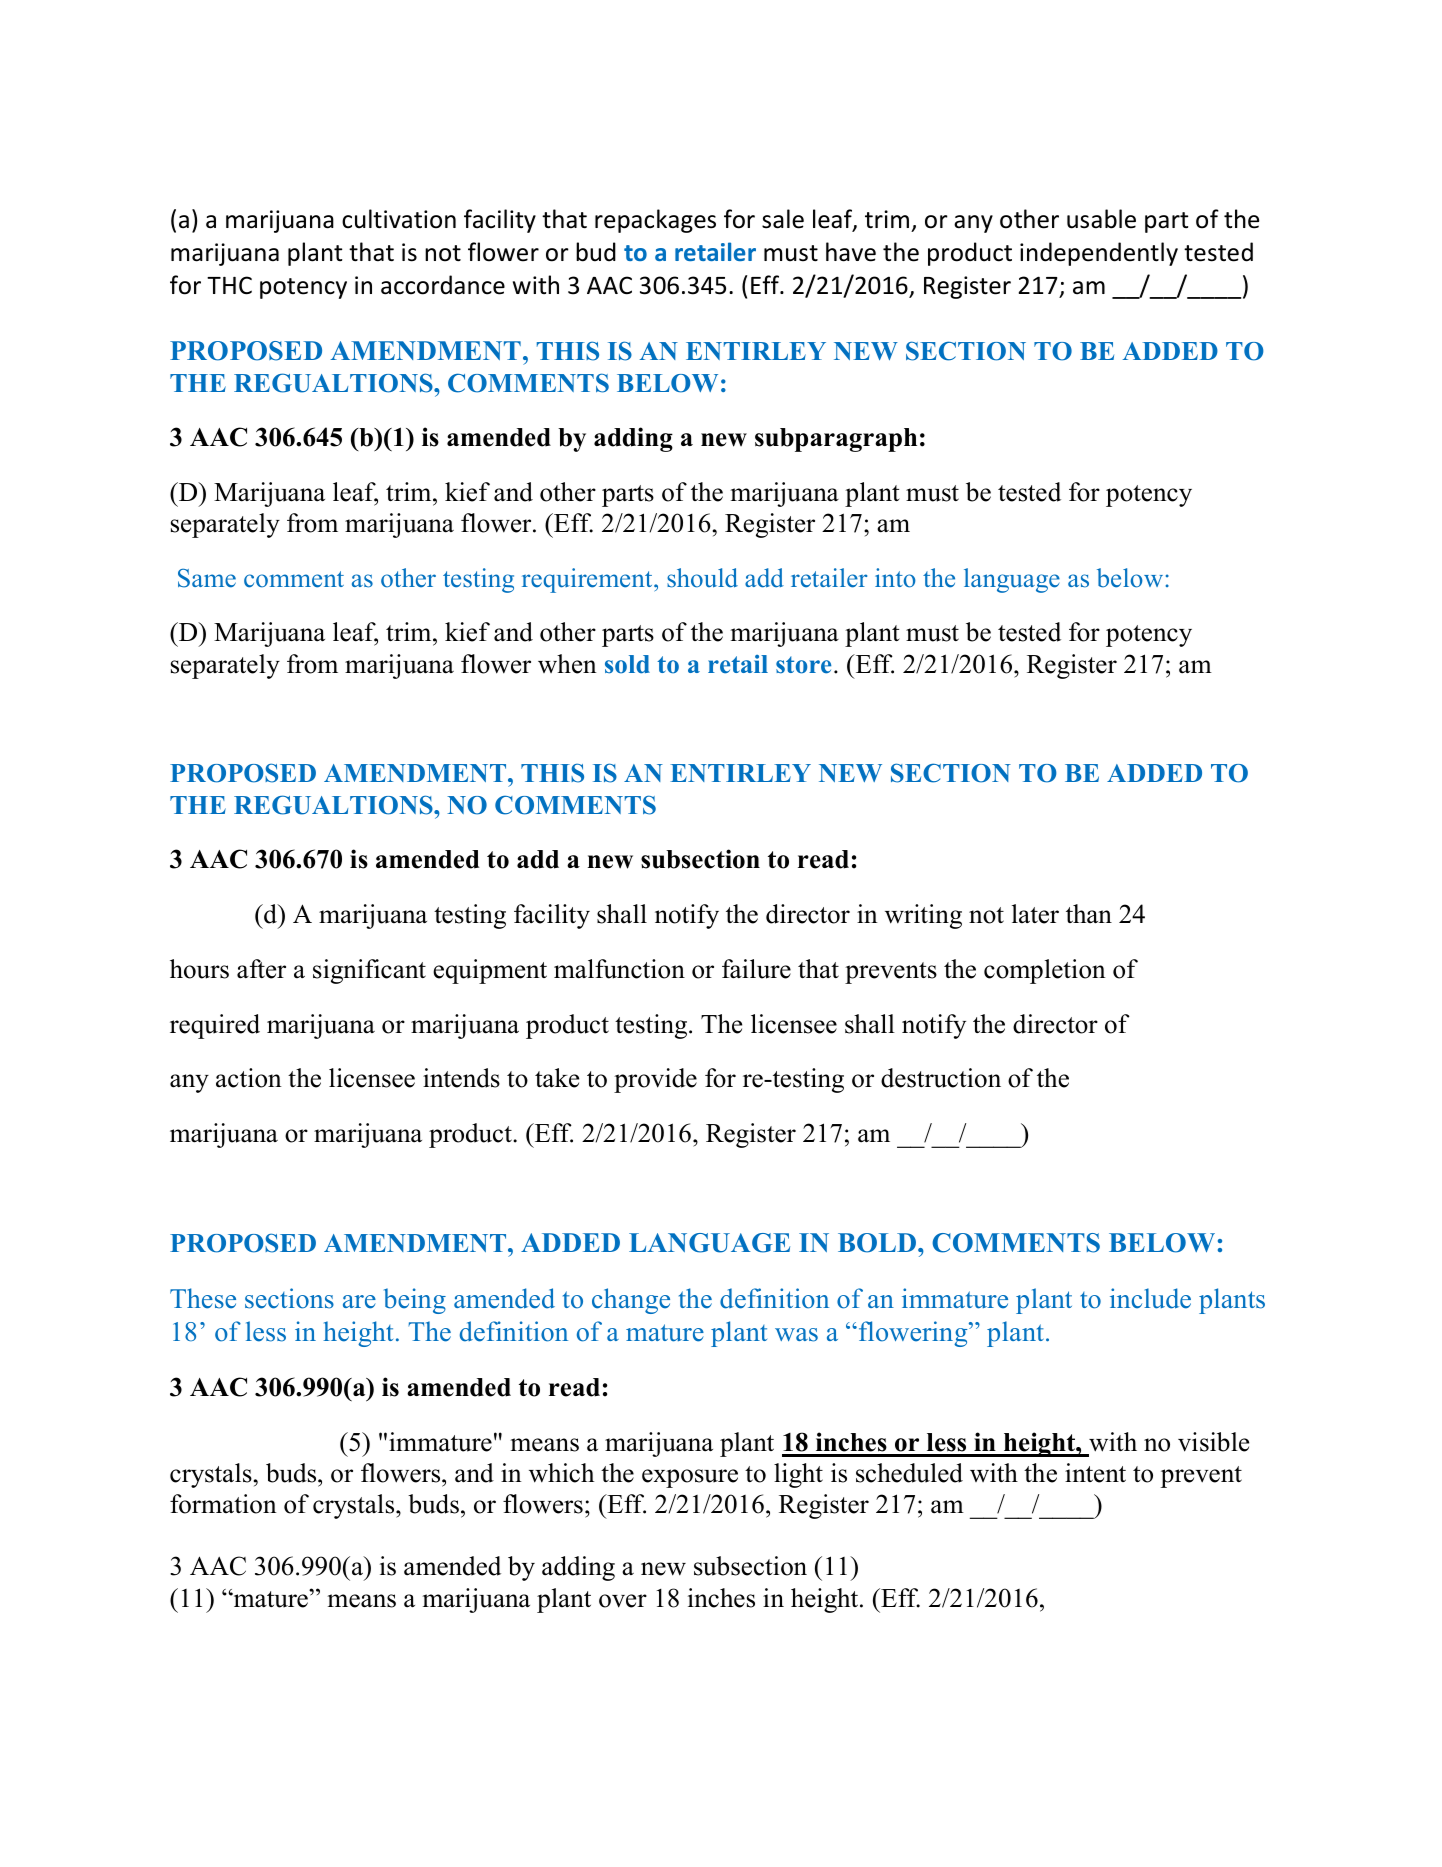  Describe the element at coordinates (941, 1078) in the screenshot. I see `destruction` at that location.
